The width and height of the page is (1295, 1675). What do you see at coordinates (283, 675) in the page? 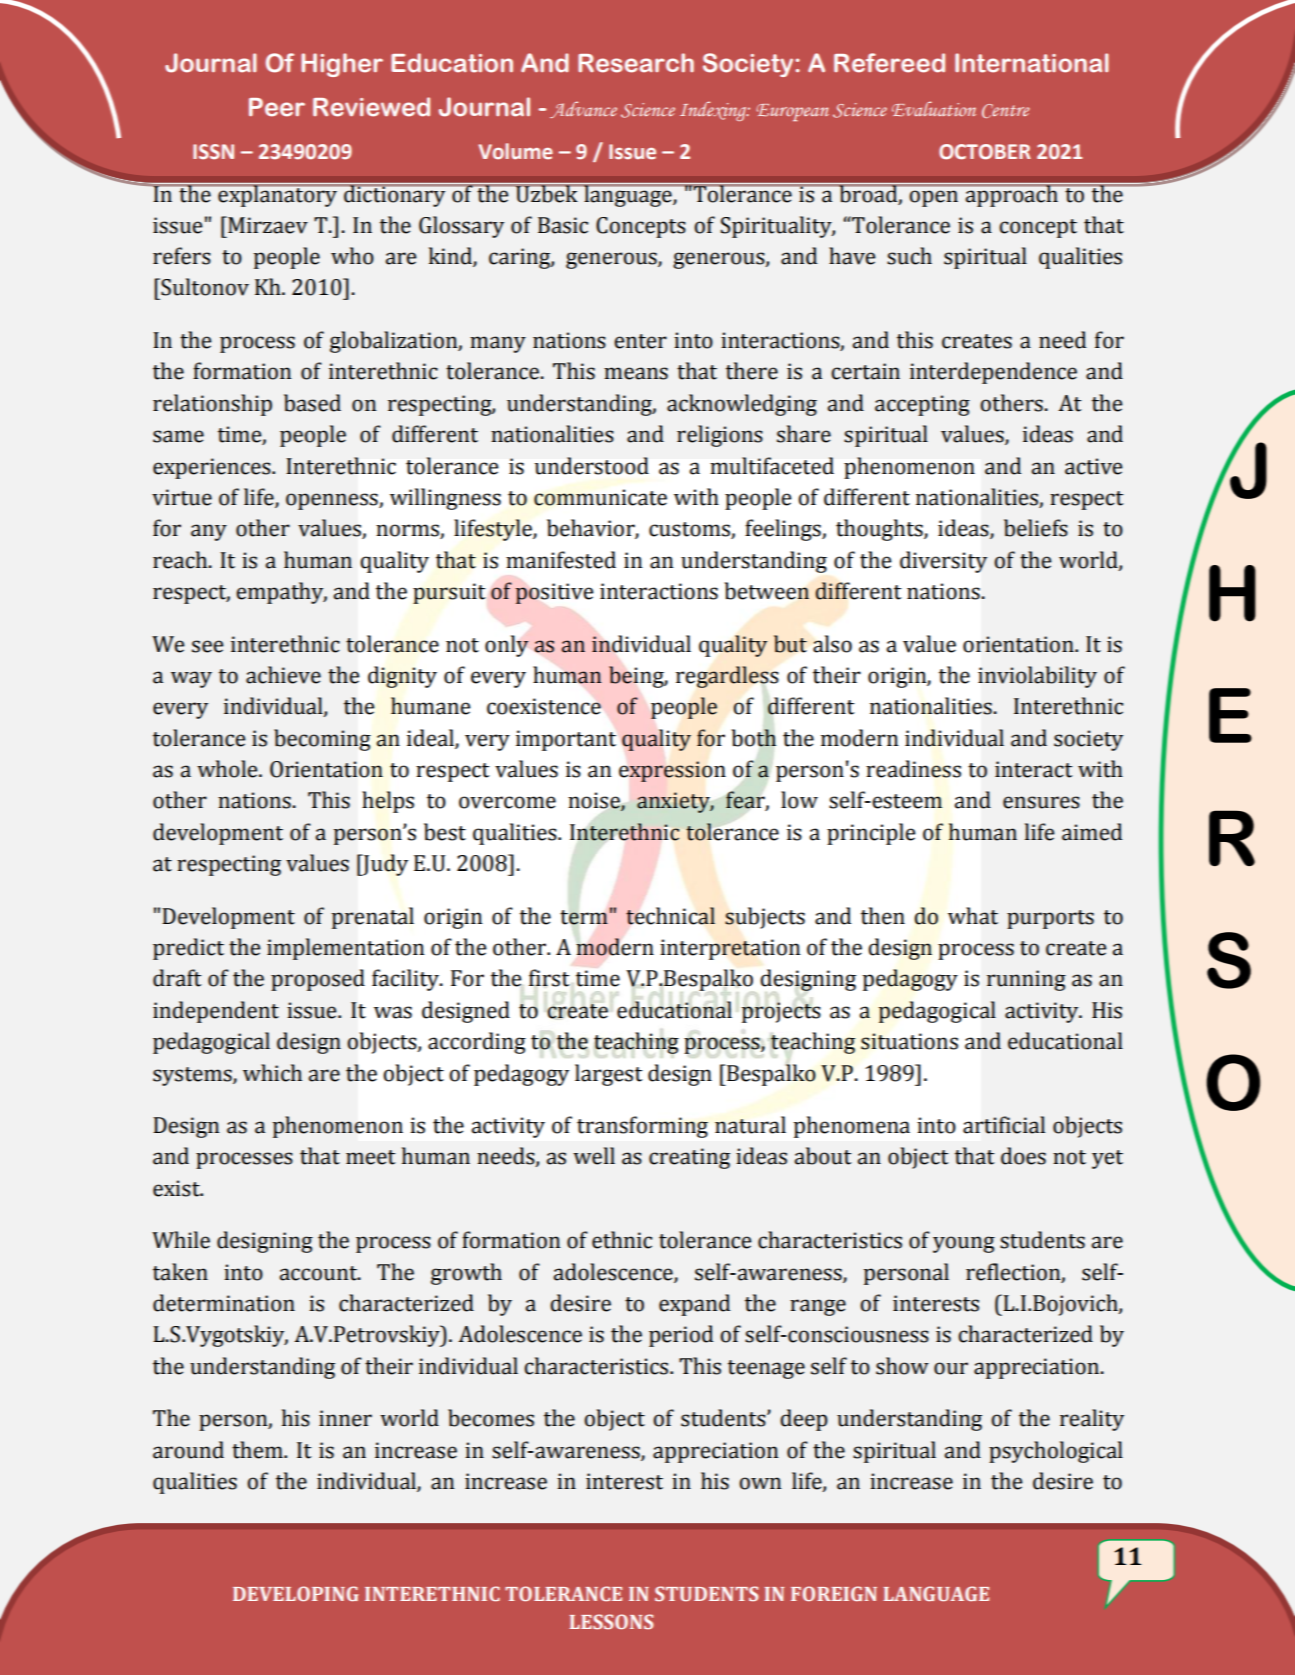
I see `achieve` at bounding box center [283, 675].
